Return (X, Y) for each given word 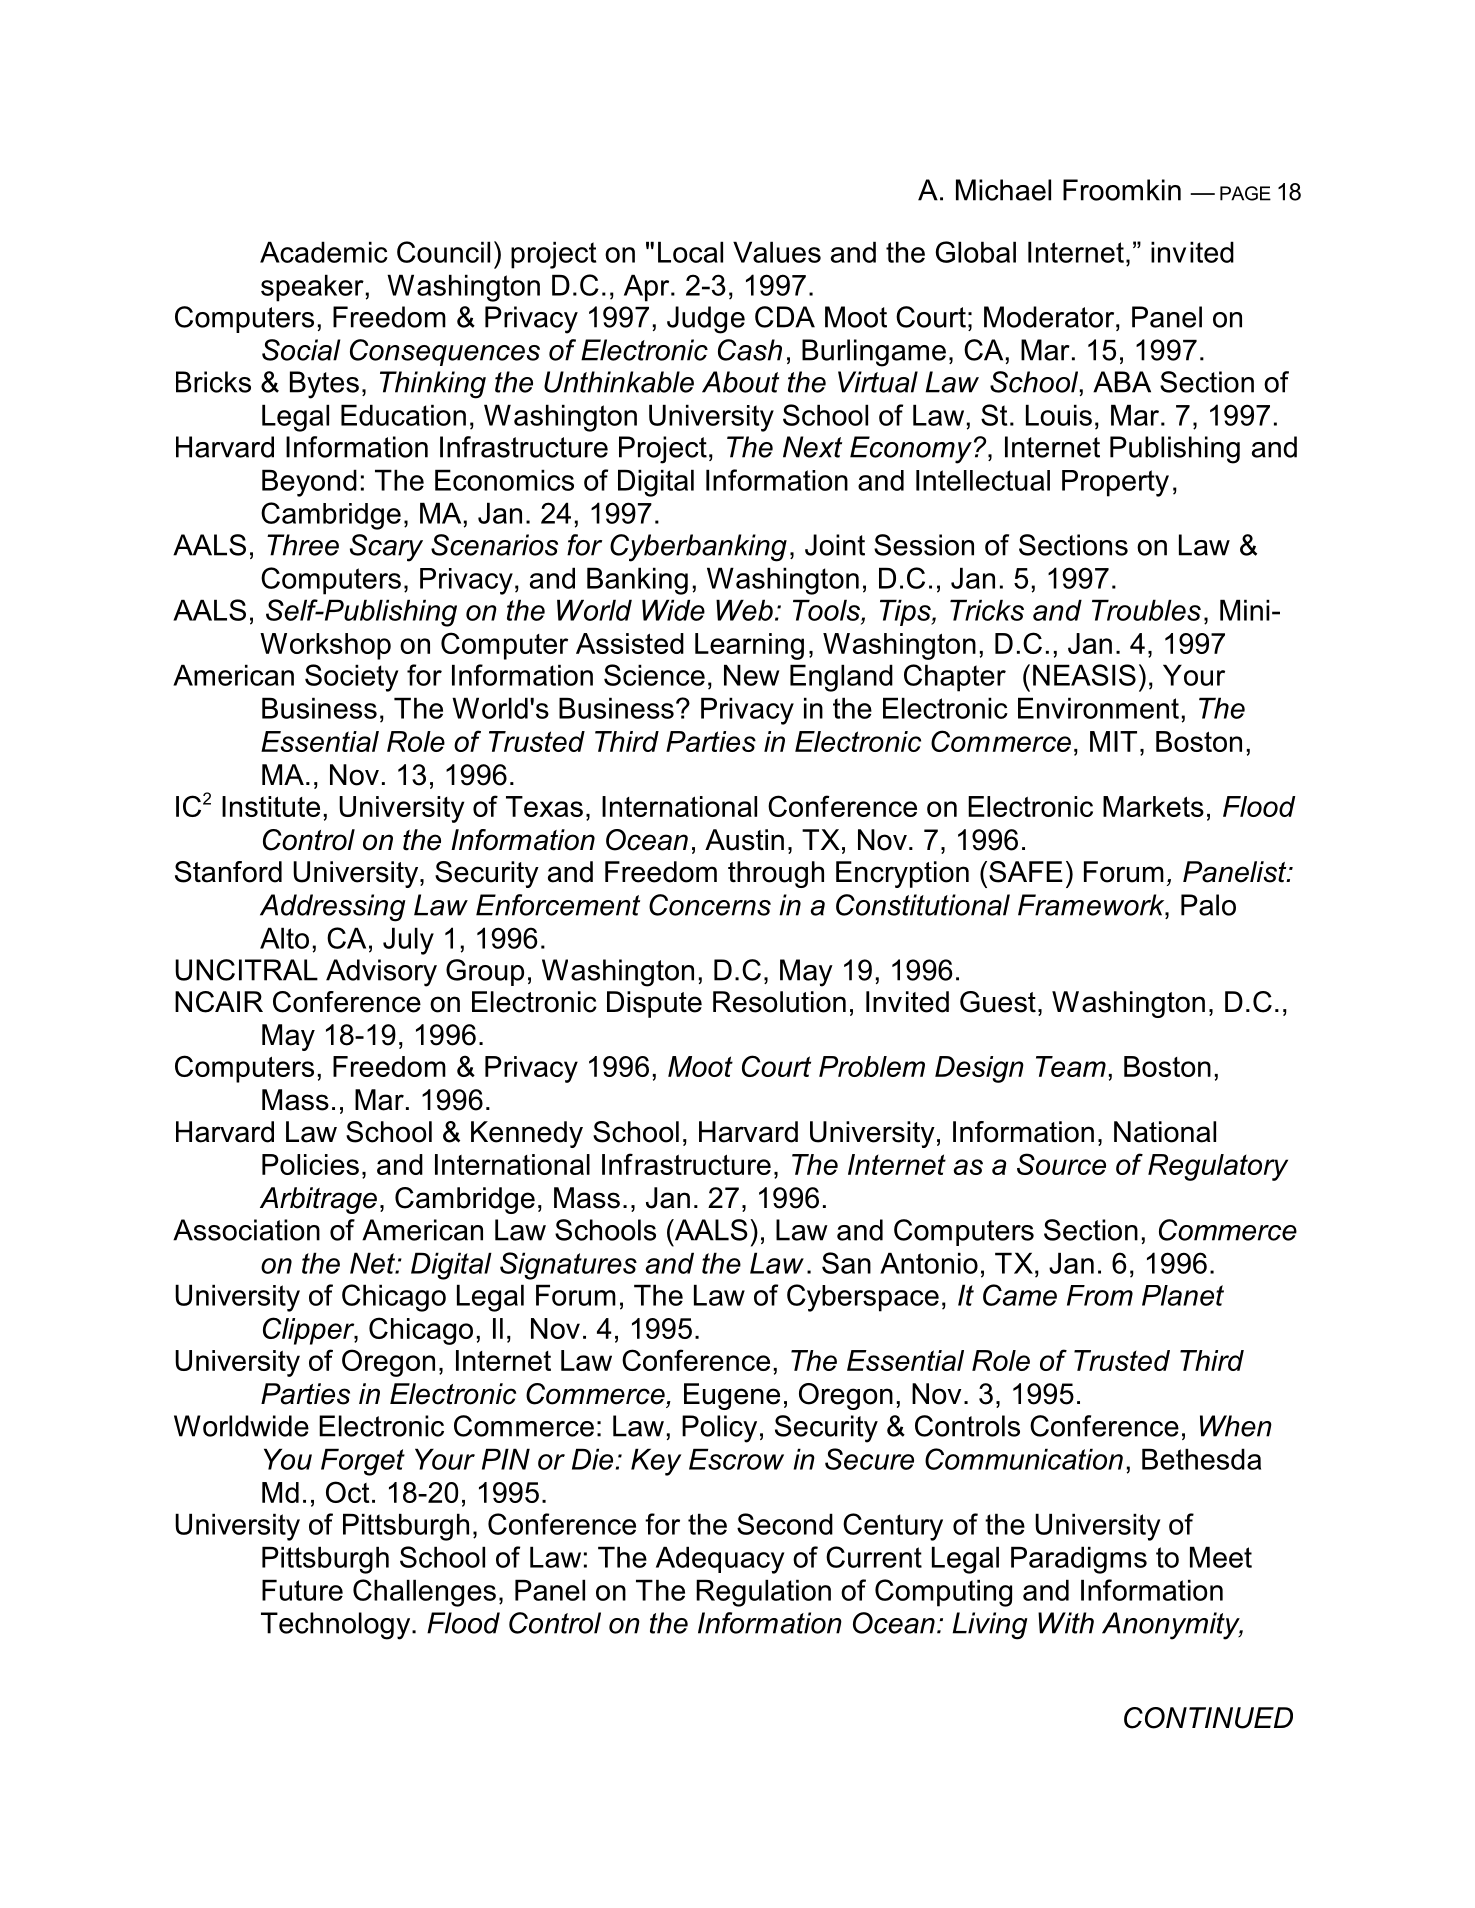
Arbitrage (318, 1200)
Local (690, 252)
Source (1061, 1164)
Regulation (763, 1593)
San (846, 1263)
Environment (1098, 708)
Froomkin (1122, 190)
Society (351, 678)
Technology (337, 1626)
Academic (324, 252)
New (751, 675)
